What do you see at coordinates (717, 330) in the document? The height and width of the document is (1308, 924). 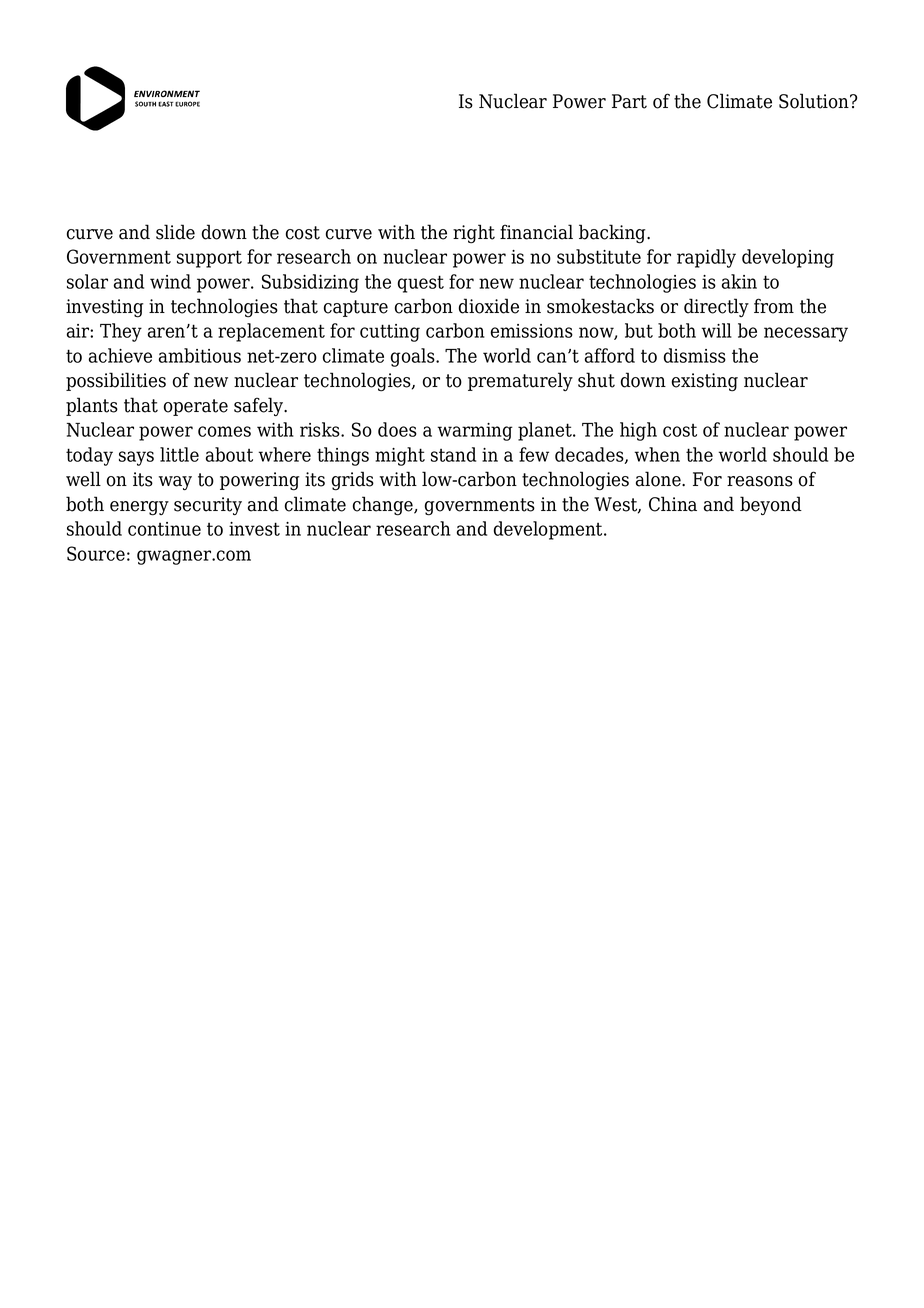 I see `will` at bounding box center [717, 330].
